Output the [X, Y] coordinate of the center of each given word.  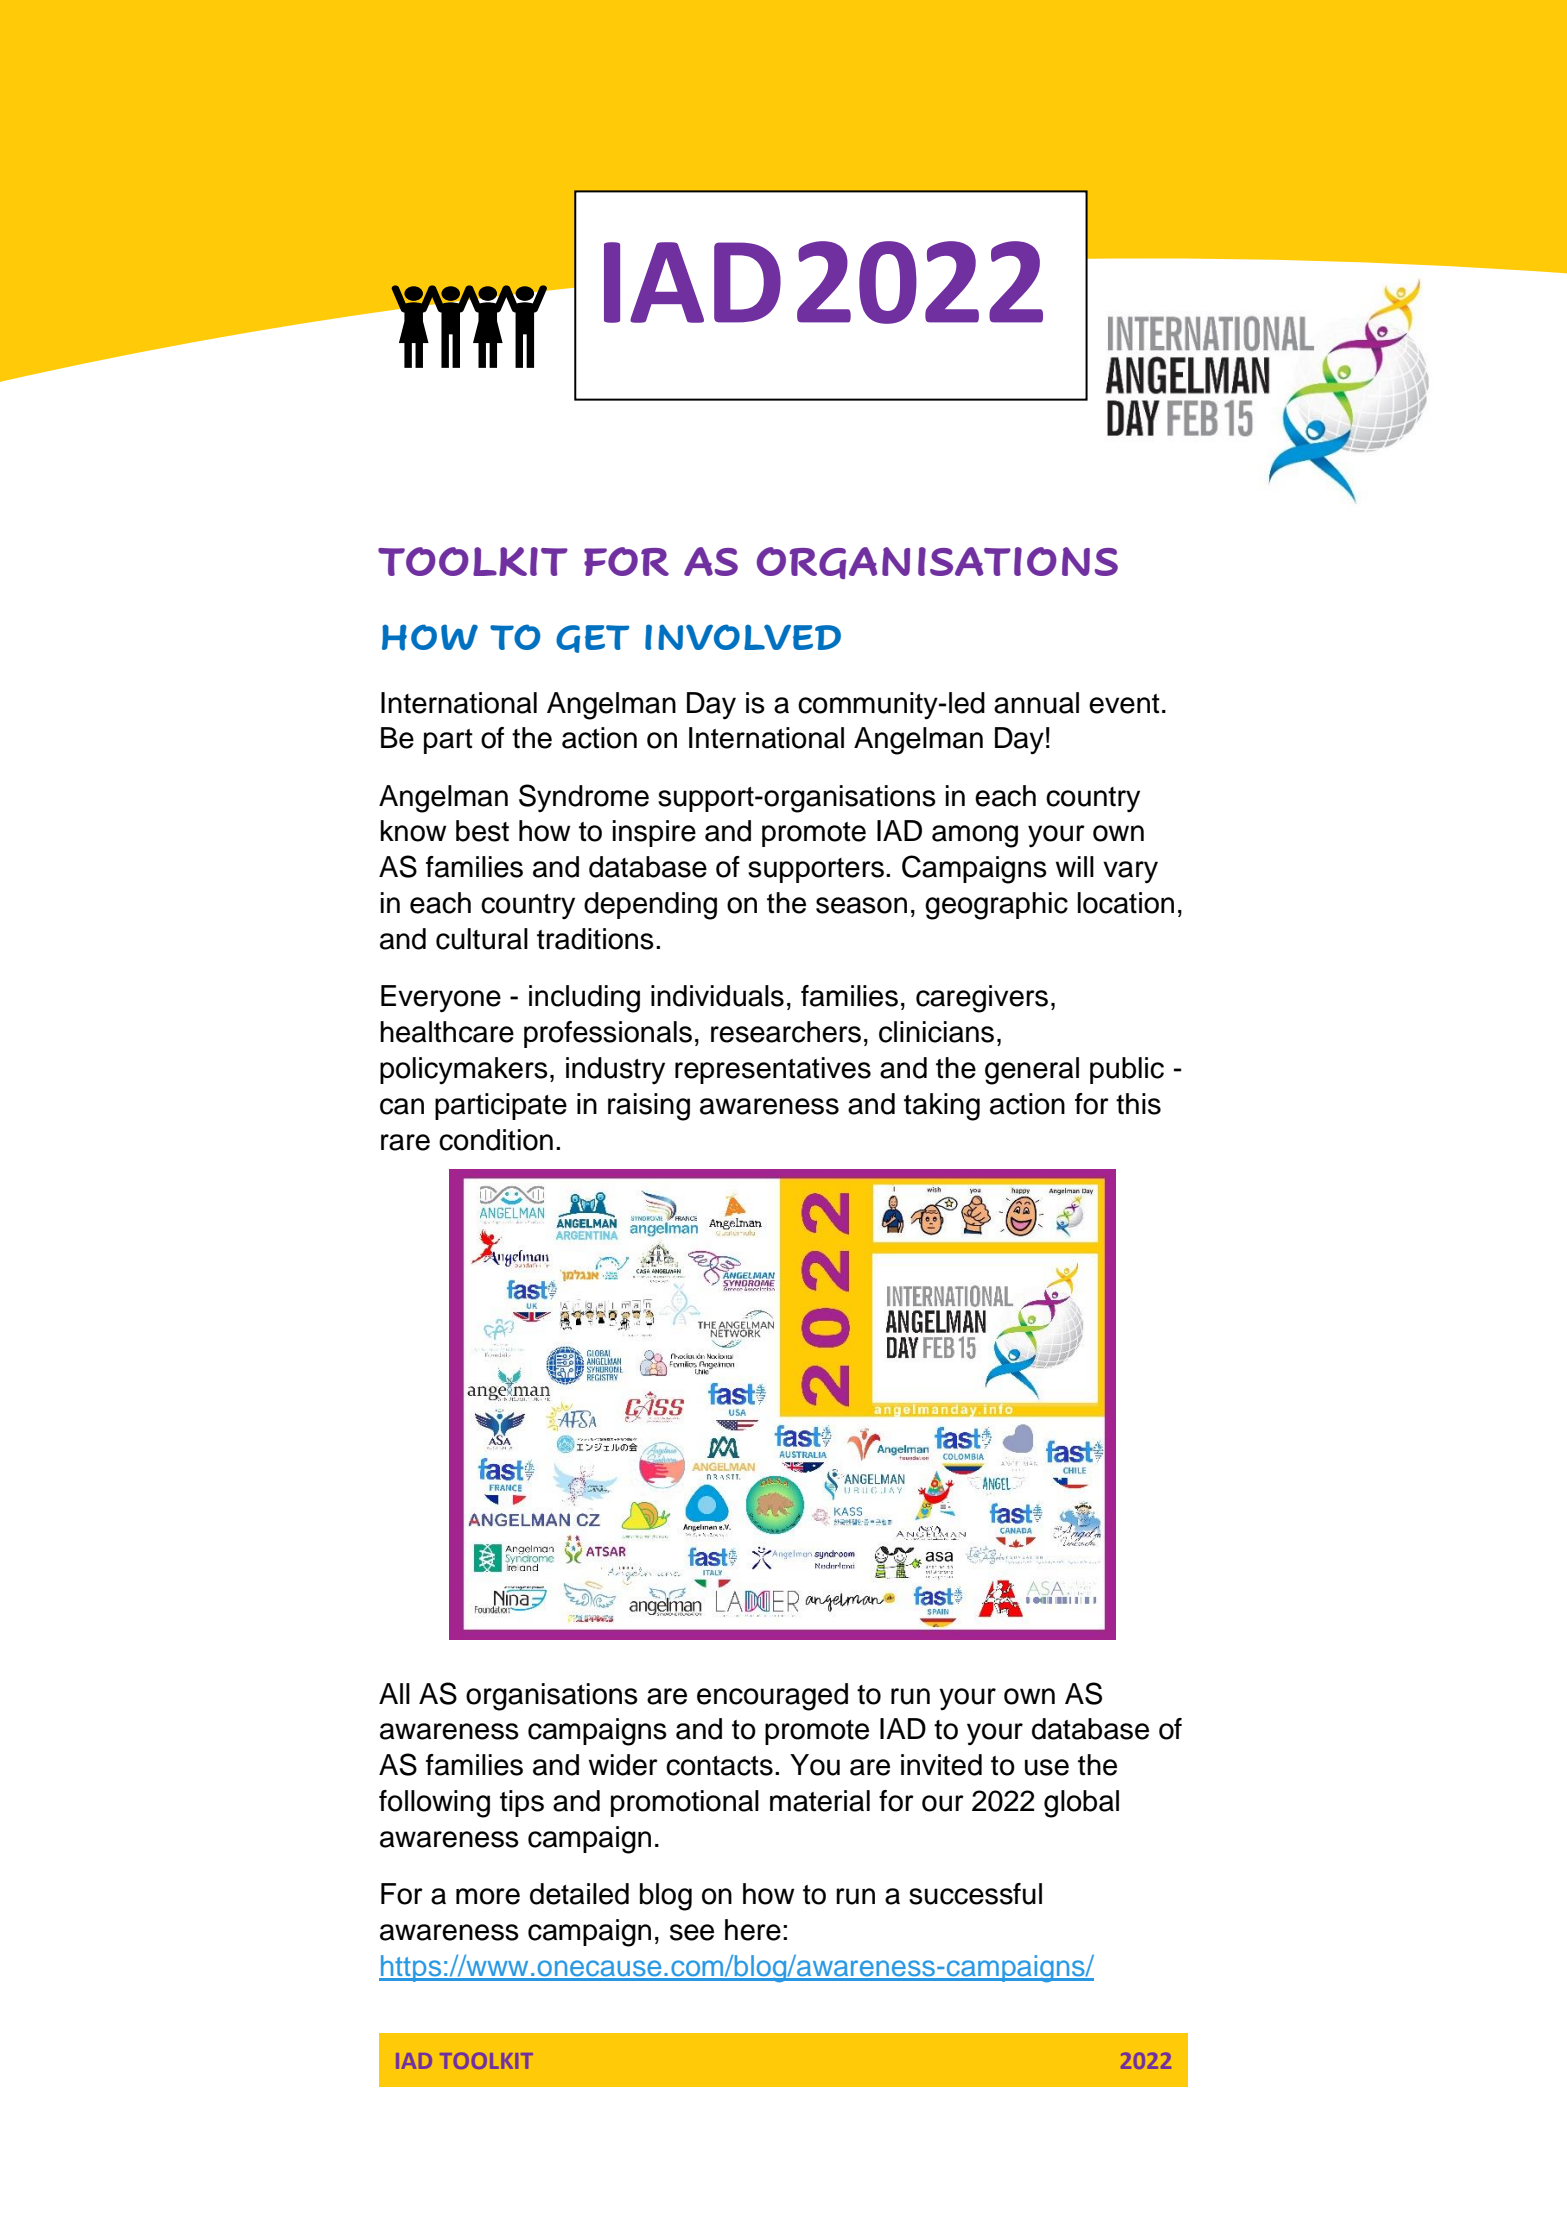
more [488, 1896]
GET [593, 639]
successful [975, 1894]
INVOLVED [743, 637]
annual [1036, 703]
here [753, 1930]
